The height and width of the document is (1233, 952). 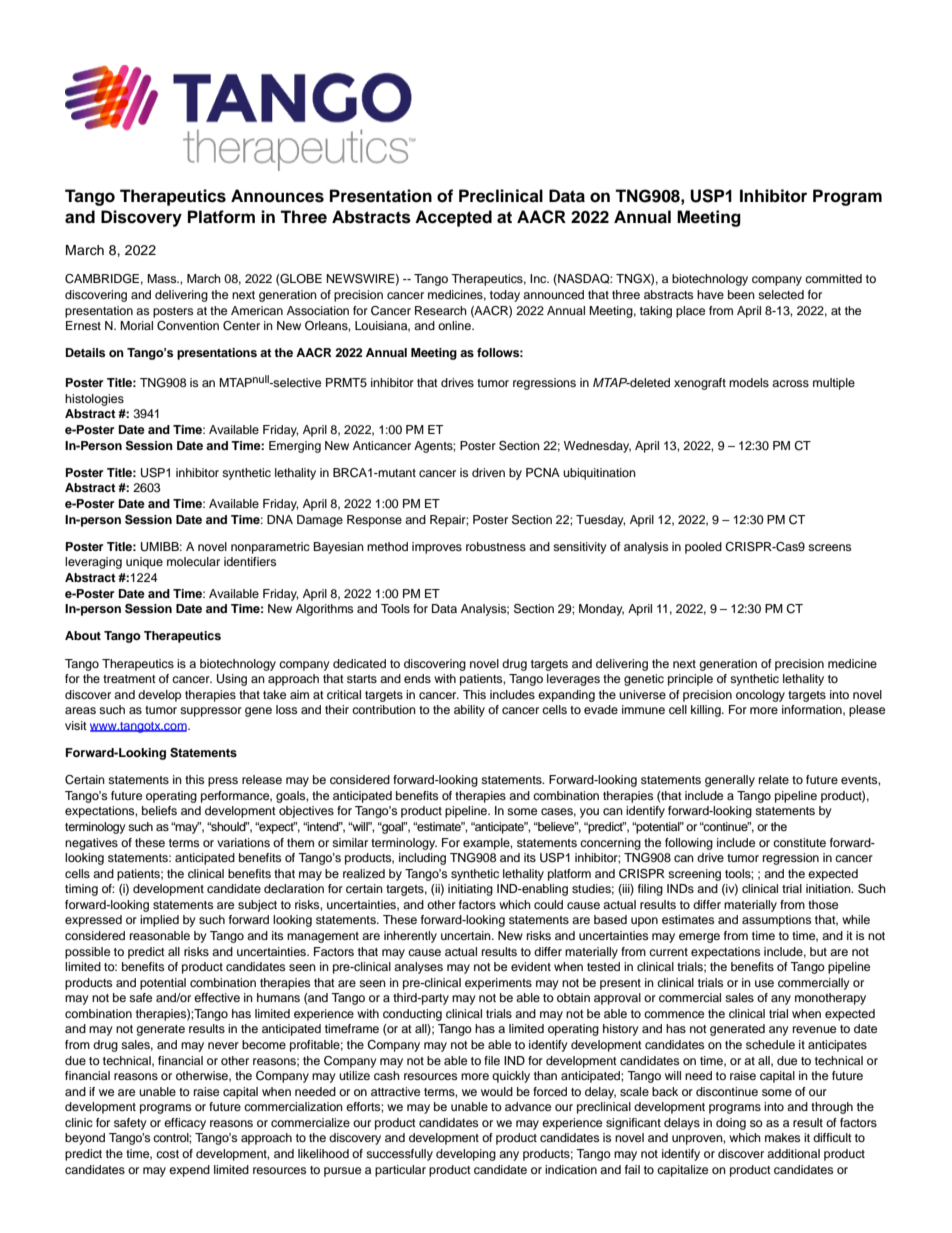 What do you see at coordinates (776, 921) in the document?
I see `assumptions` at bounding box center [776, 921].
